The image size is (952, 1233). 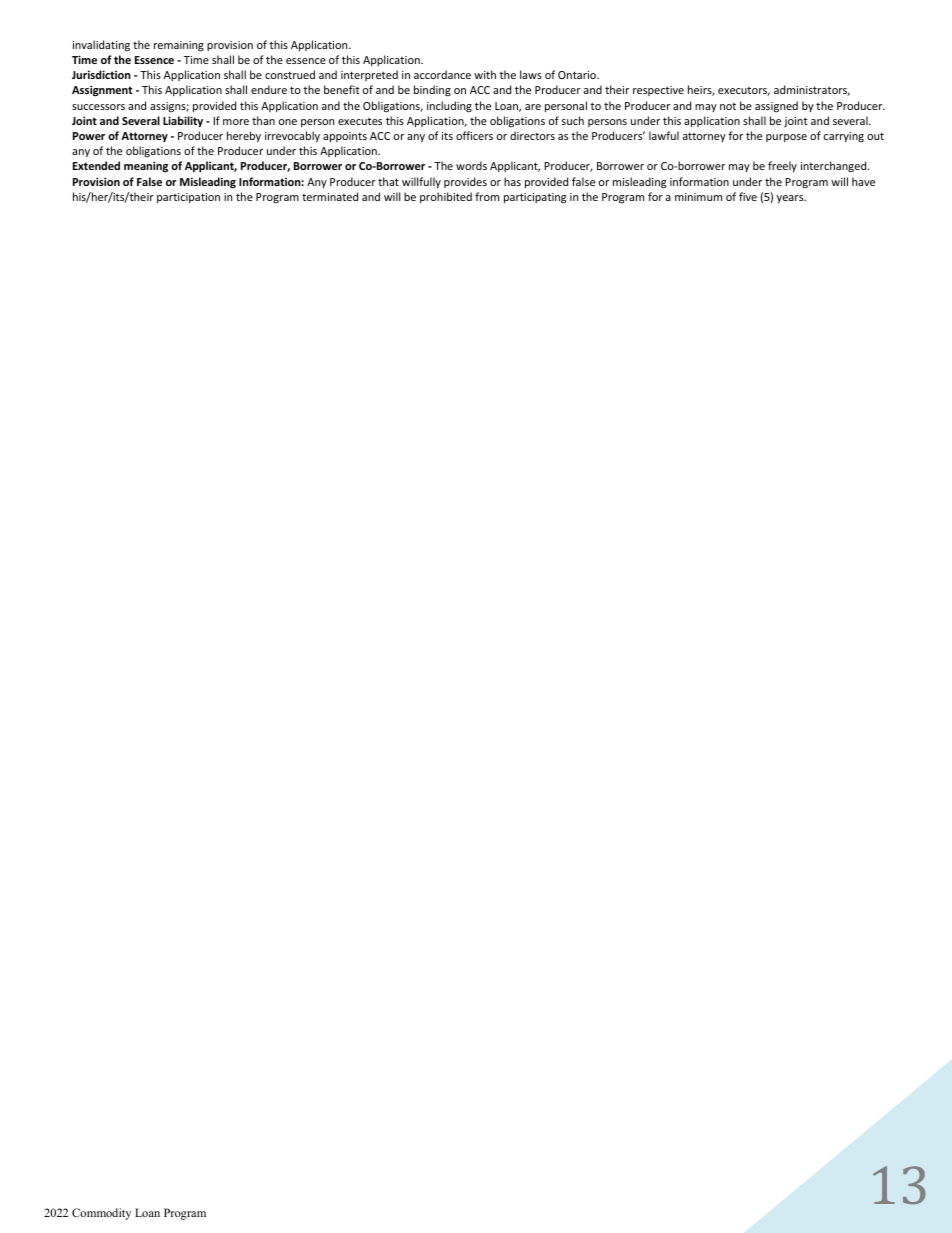 I want to click on Commodity, so click(x=101, y=1214).
